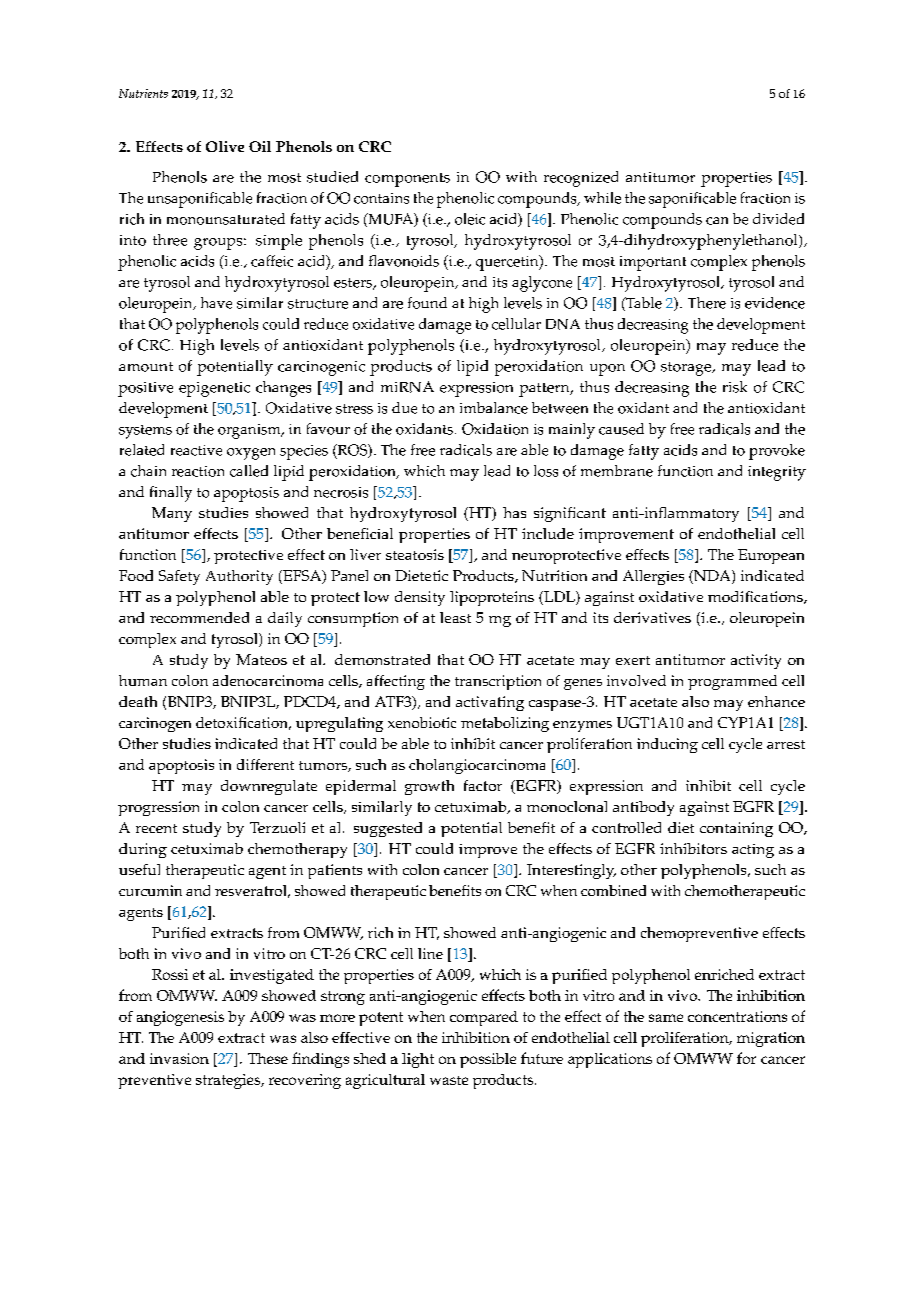 The image size is (924, 1308). What do you see at coordinates (477, 766) in the screenshot?
I see `cholangiocarcinoma` at bounding box center [477, 766].
